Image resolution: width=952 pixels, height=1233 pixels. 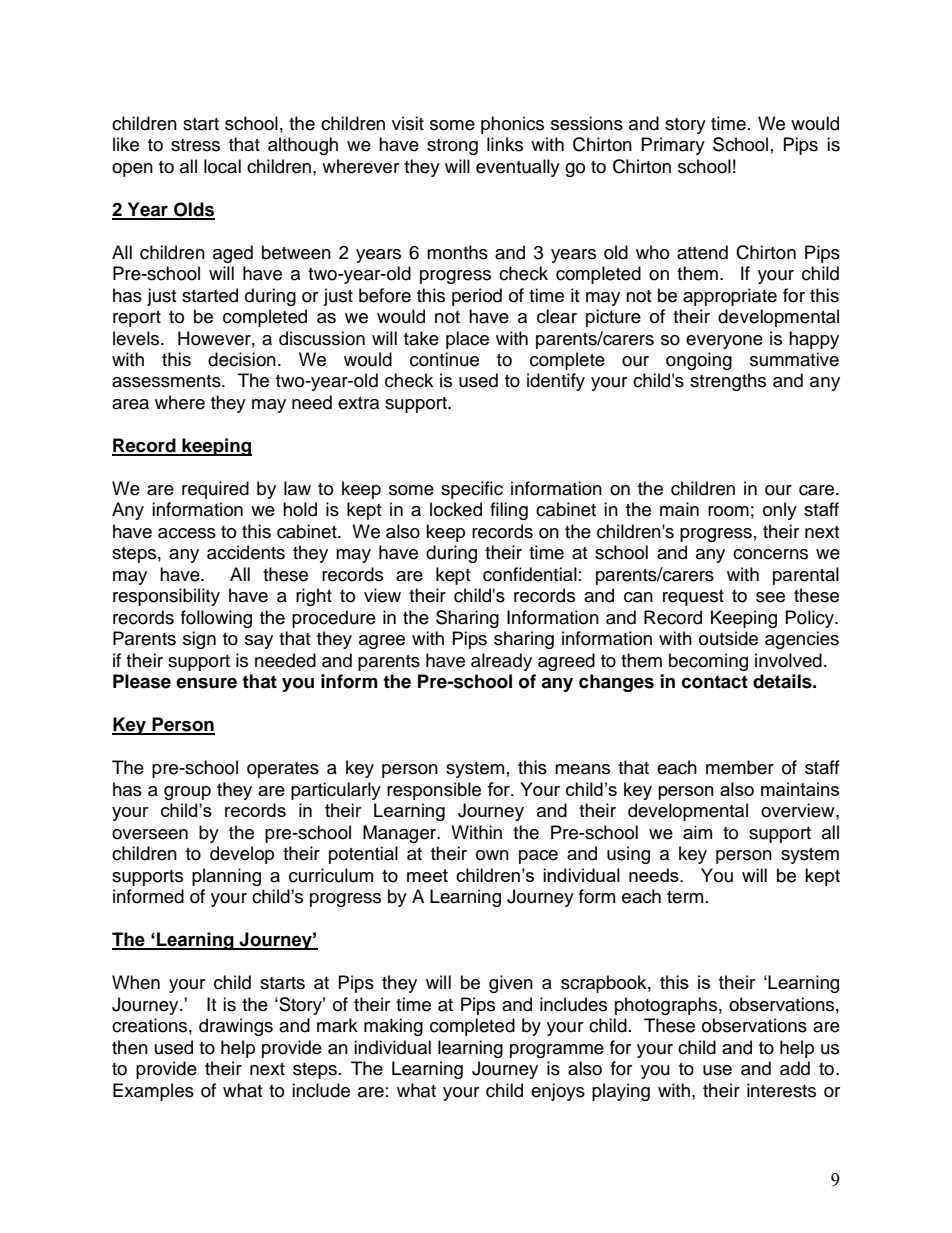 What do you see at coordinates (215, 490) in the image?
I see `required` at bounding box center [215, 490].
